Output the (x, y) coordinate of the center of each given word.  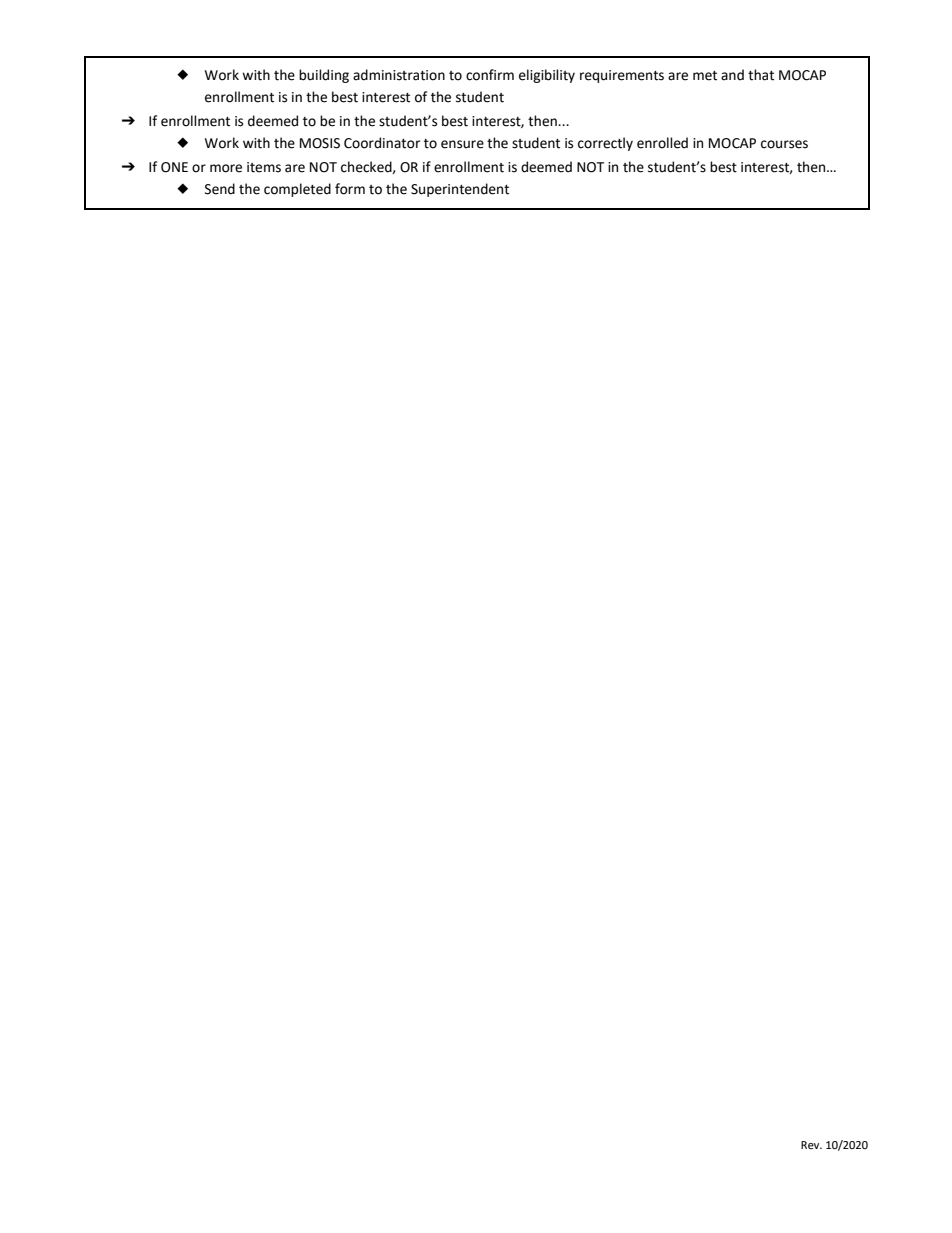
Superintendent (460, 190)
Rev (811, 1145)
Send (220, 189)
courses (784, 144)
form (350, 189)
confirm (490, 75)
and (732, 75)
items (264, 167)
